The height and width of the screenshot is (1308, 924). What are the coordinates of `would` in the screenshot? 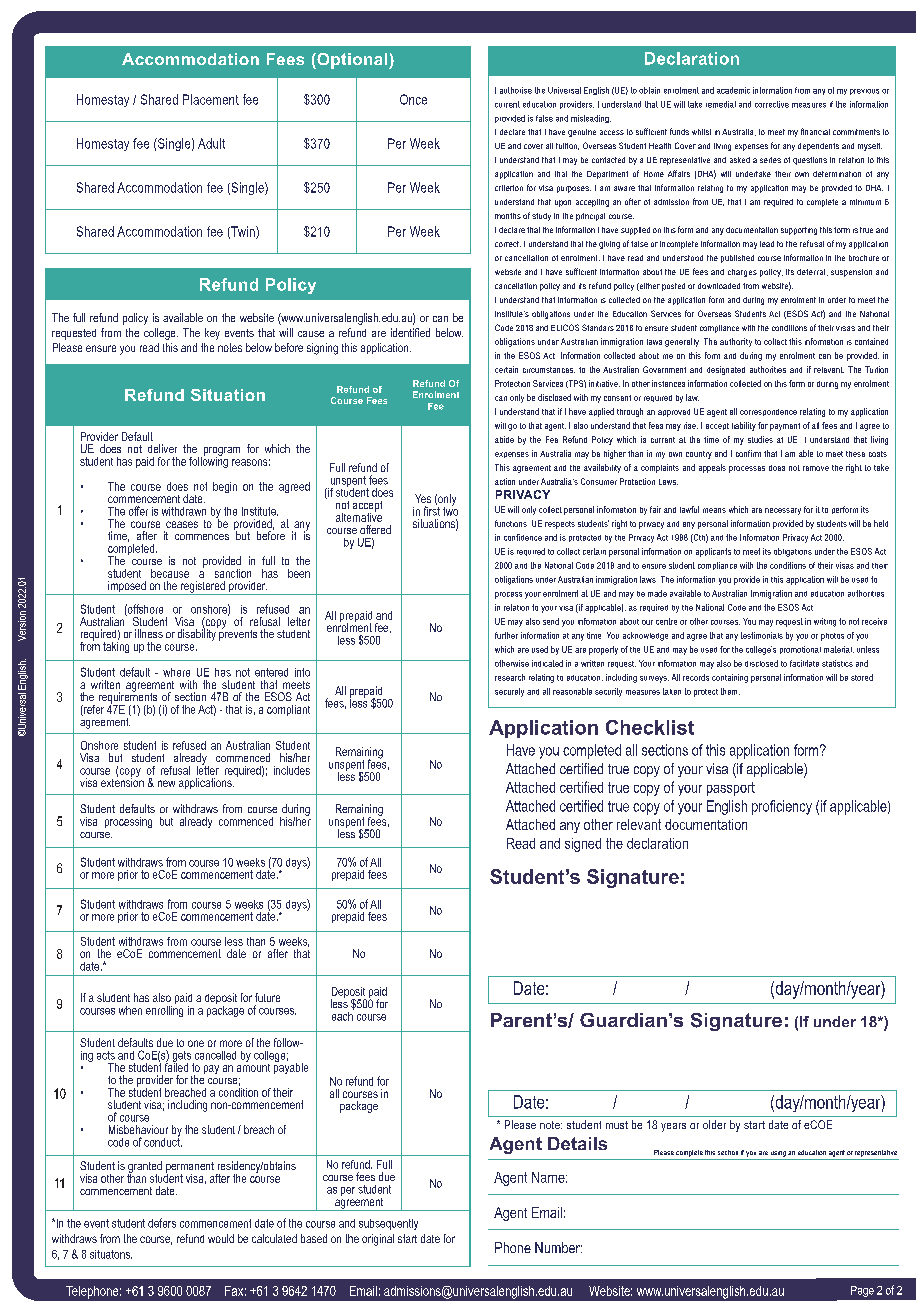 It's located at (221, 1238).
